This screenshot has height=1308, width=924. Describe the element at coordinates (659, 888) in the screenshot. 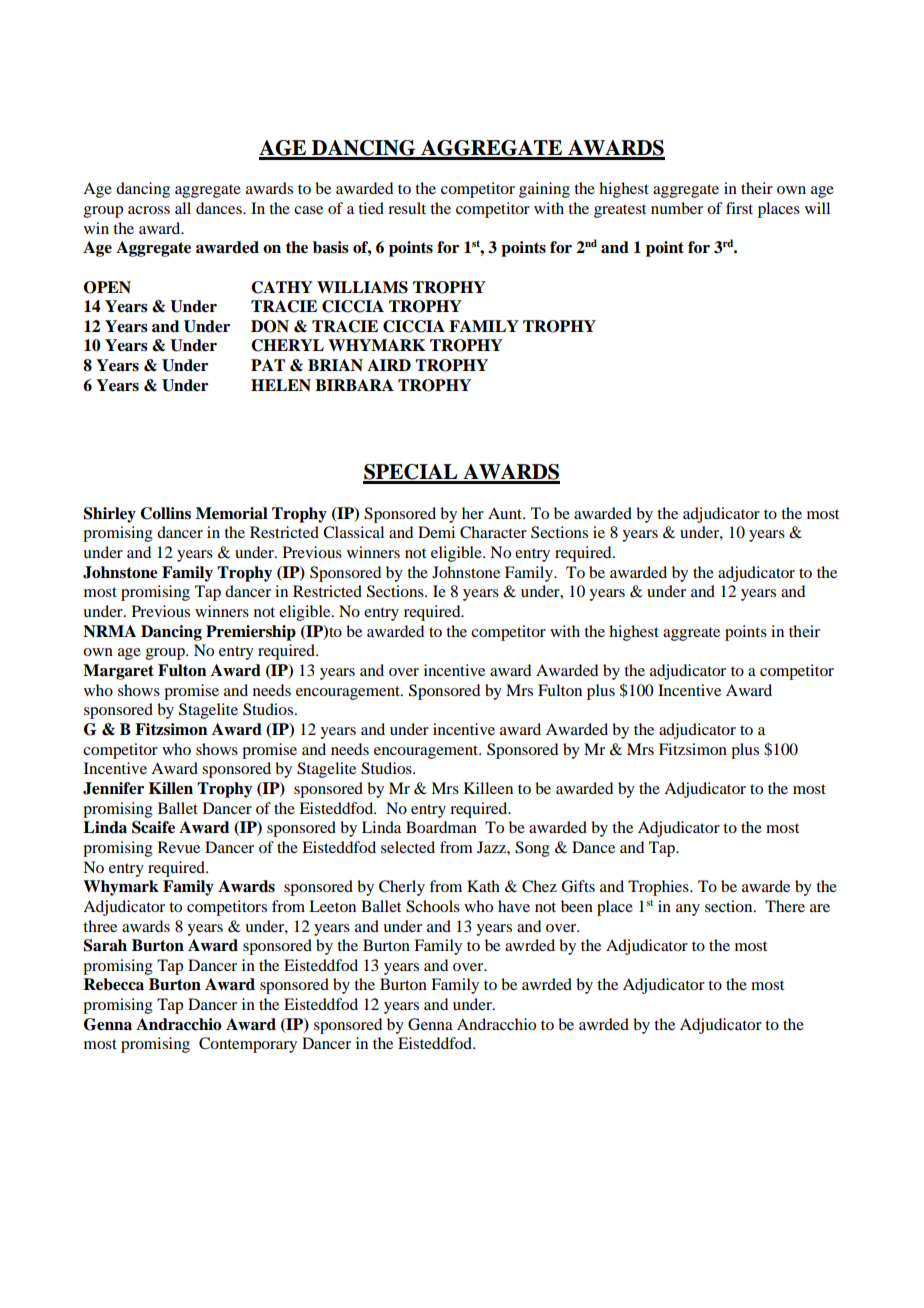

I see `Trophies` at that location.
